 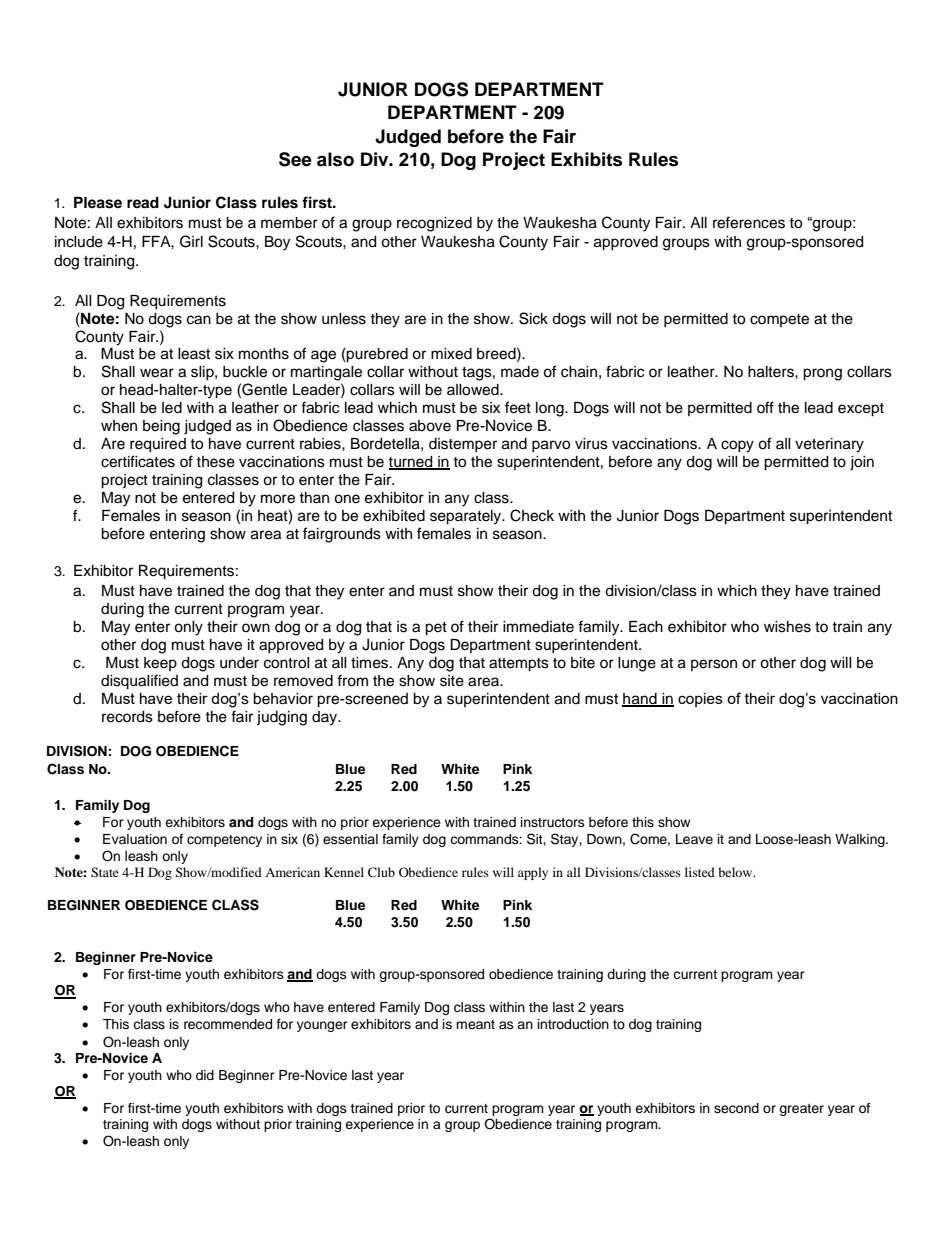 I want to click on recognized, so click(x=434, y=224).
